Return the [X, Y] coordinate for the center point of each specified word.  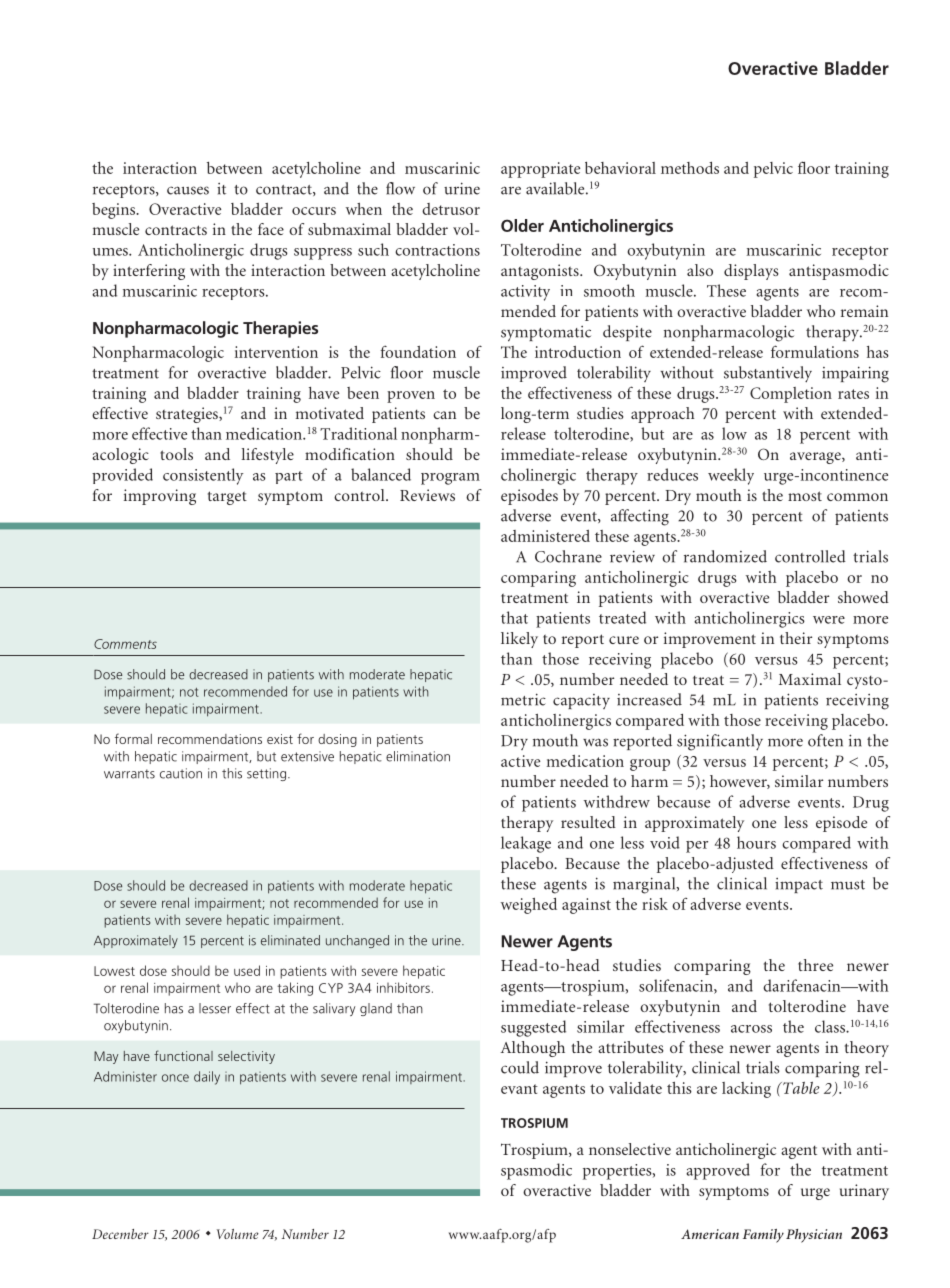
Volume [238, 1234]
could [520, 1067]
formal [133, 738]
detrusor [451, 209]
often [825, 740]
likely [519, 640]
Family [763, 1236]
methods [690, 168]
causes [188, 190]
